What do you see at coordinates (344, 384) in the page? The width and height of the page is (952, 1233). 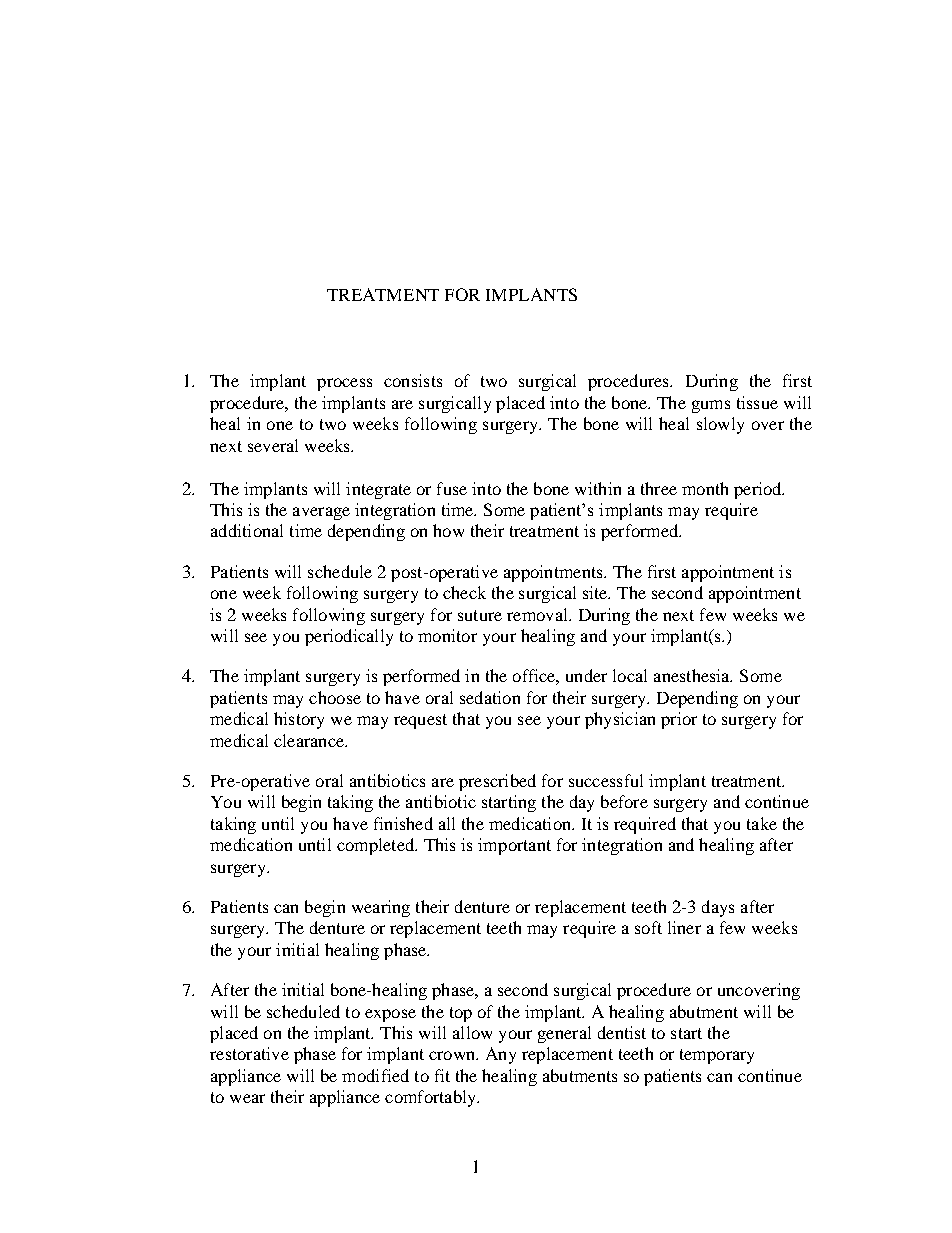 I see `process` at bounding box center [344, 384].
